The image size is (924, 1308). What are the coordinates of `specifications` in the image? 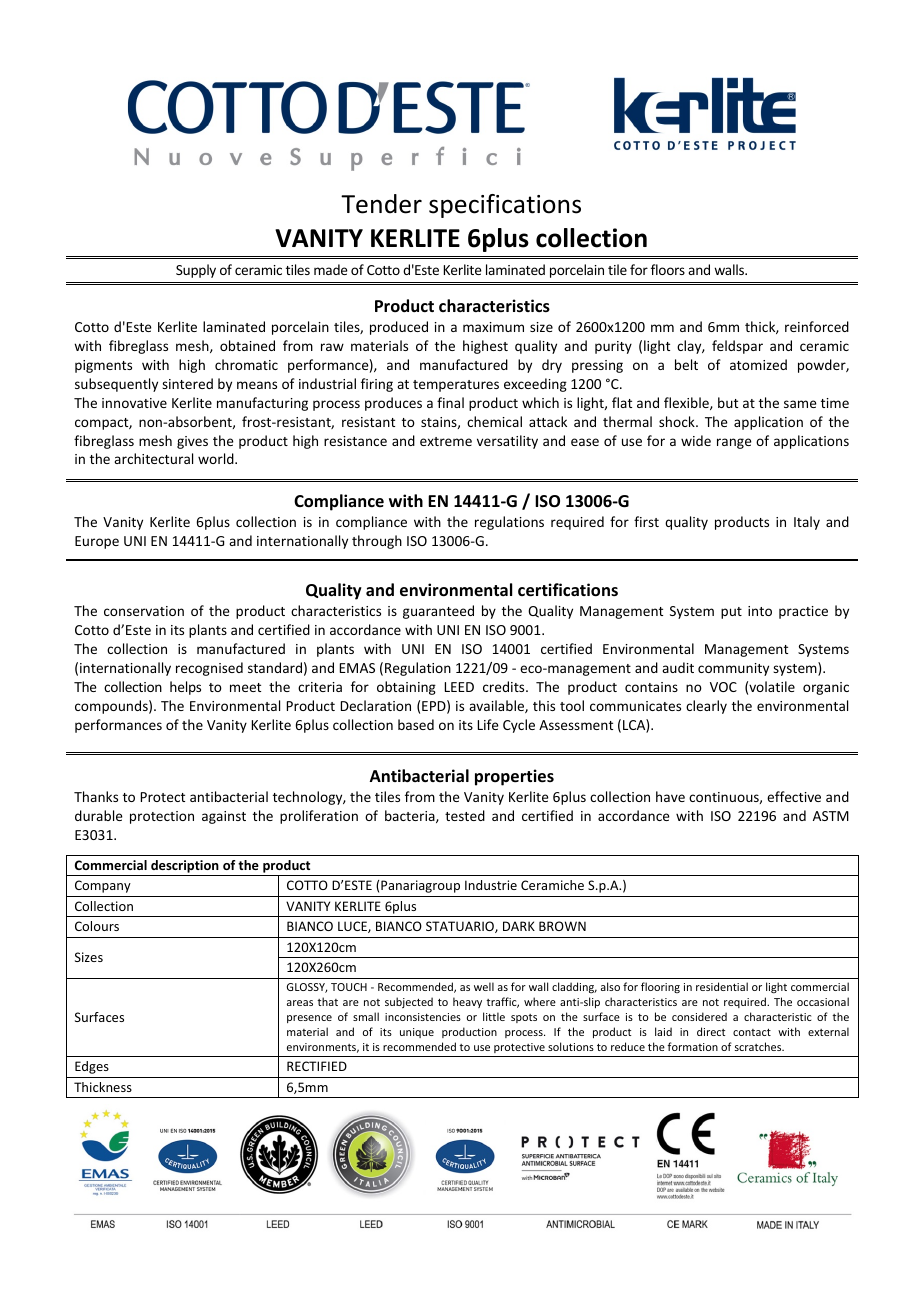 It's located at (505, 206).
